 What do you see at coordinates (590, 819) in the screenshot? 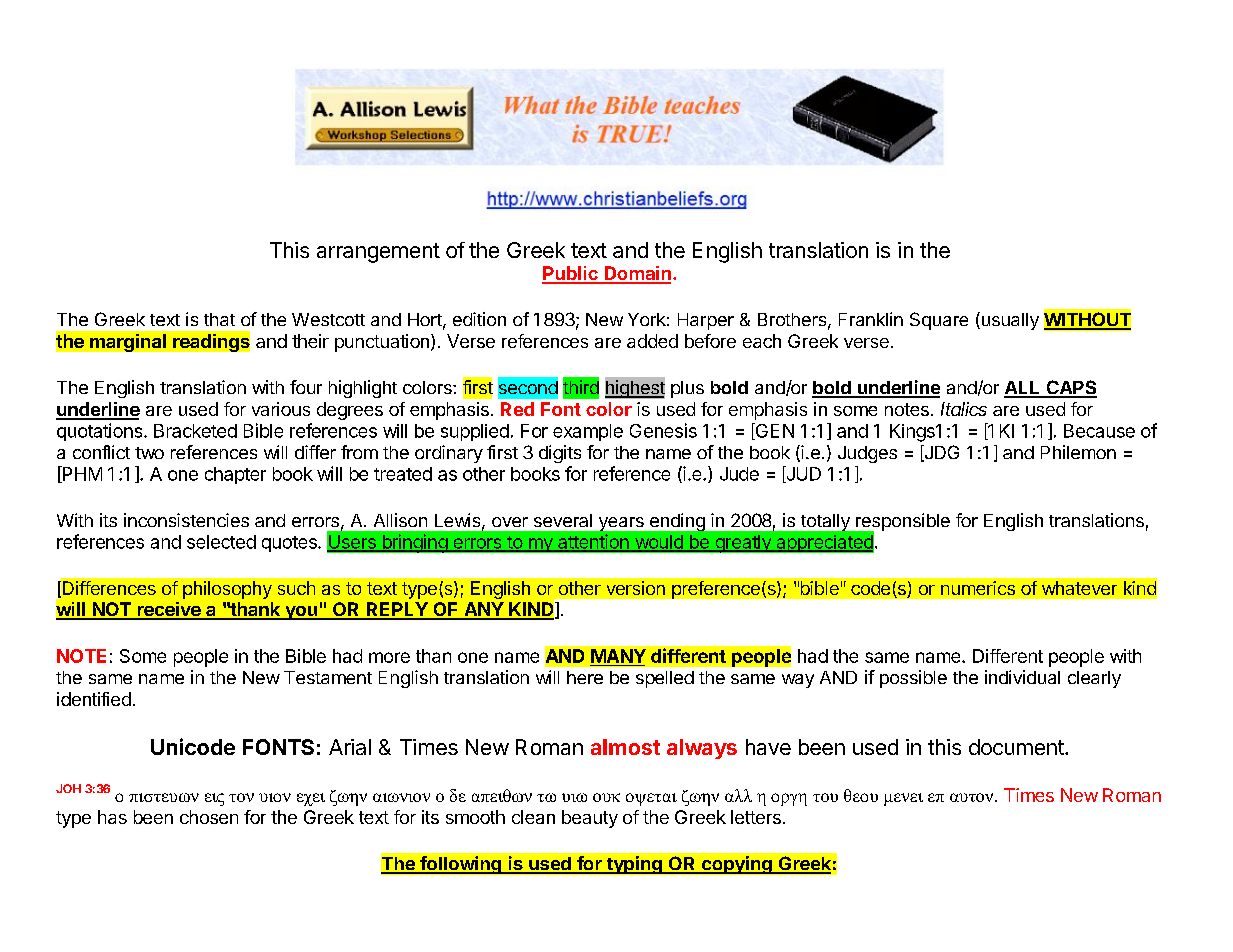
I see `beauty` at bounding box center [590, 819].
